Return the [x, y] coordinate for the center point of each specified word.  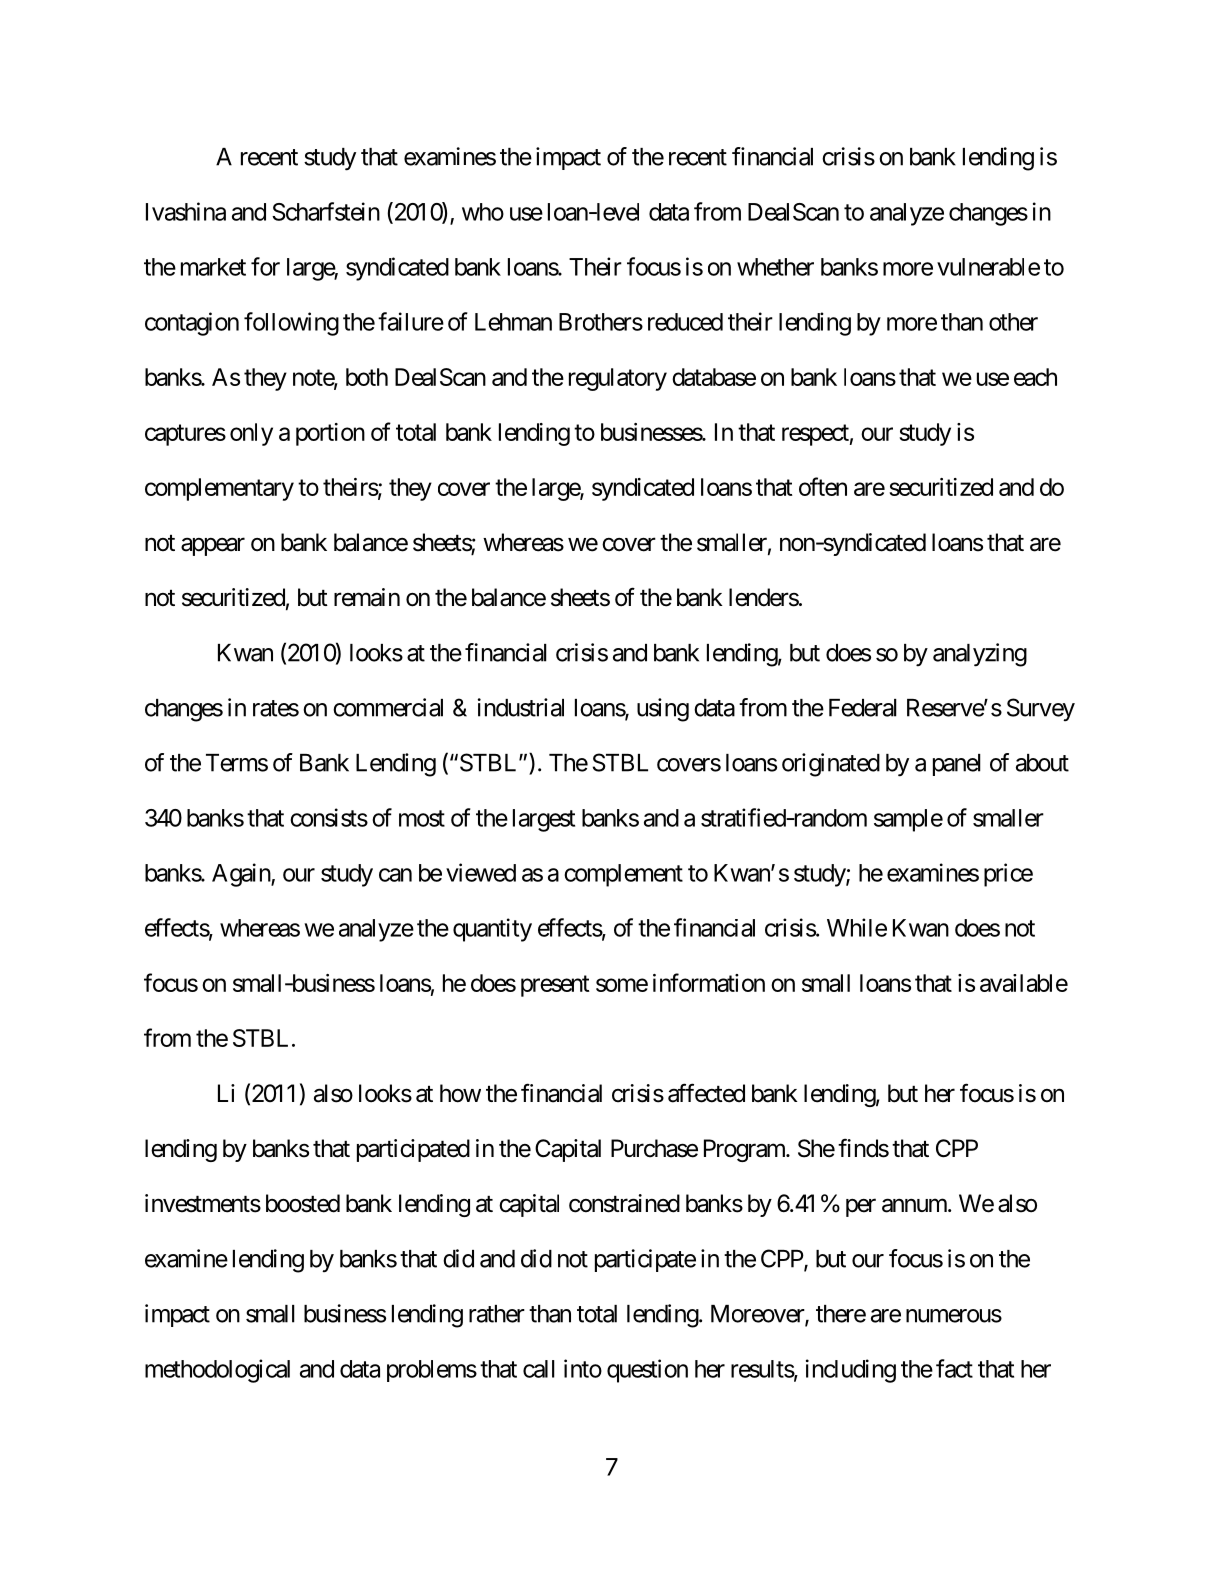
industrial [521, 707]
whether [775, 267]
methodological [217, 1371]
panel [957, 765]
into [583, 1368]
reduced [685, 322]
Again [242, 875]
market [213, 267]
